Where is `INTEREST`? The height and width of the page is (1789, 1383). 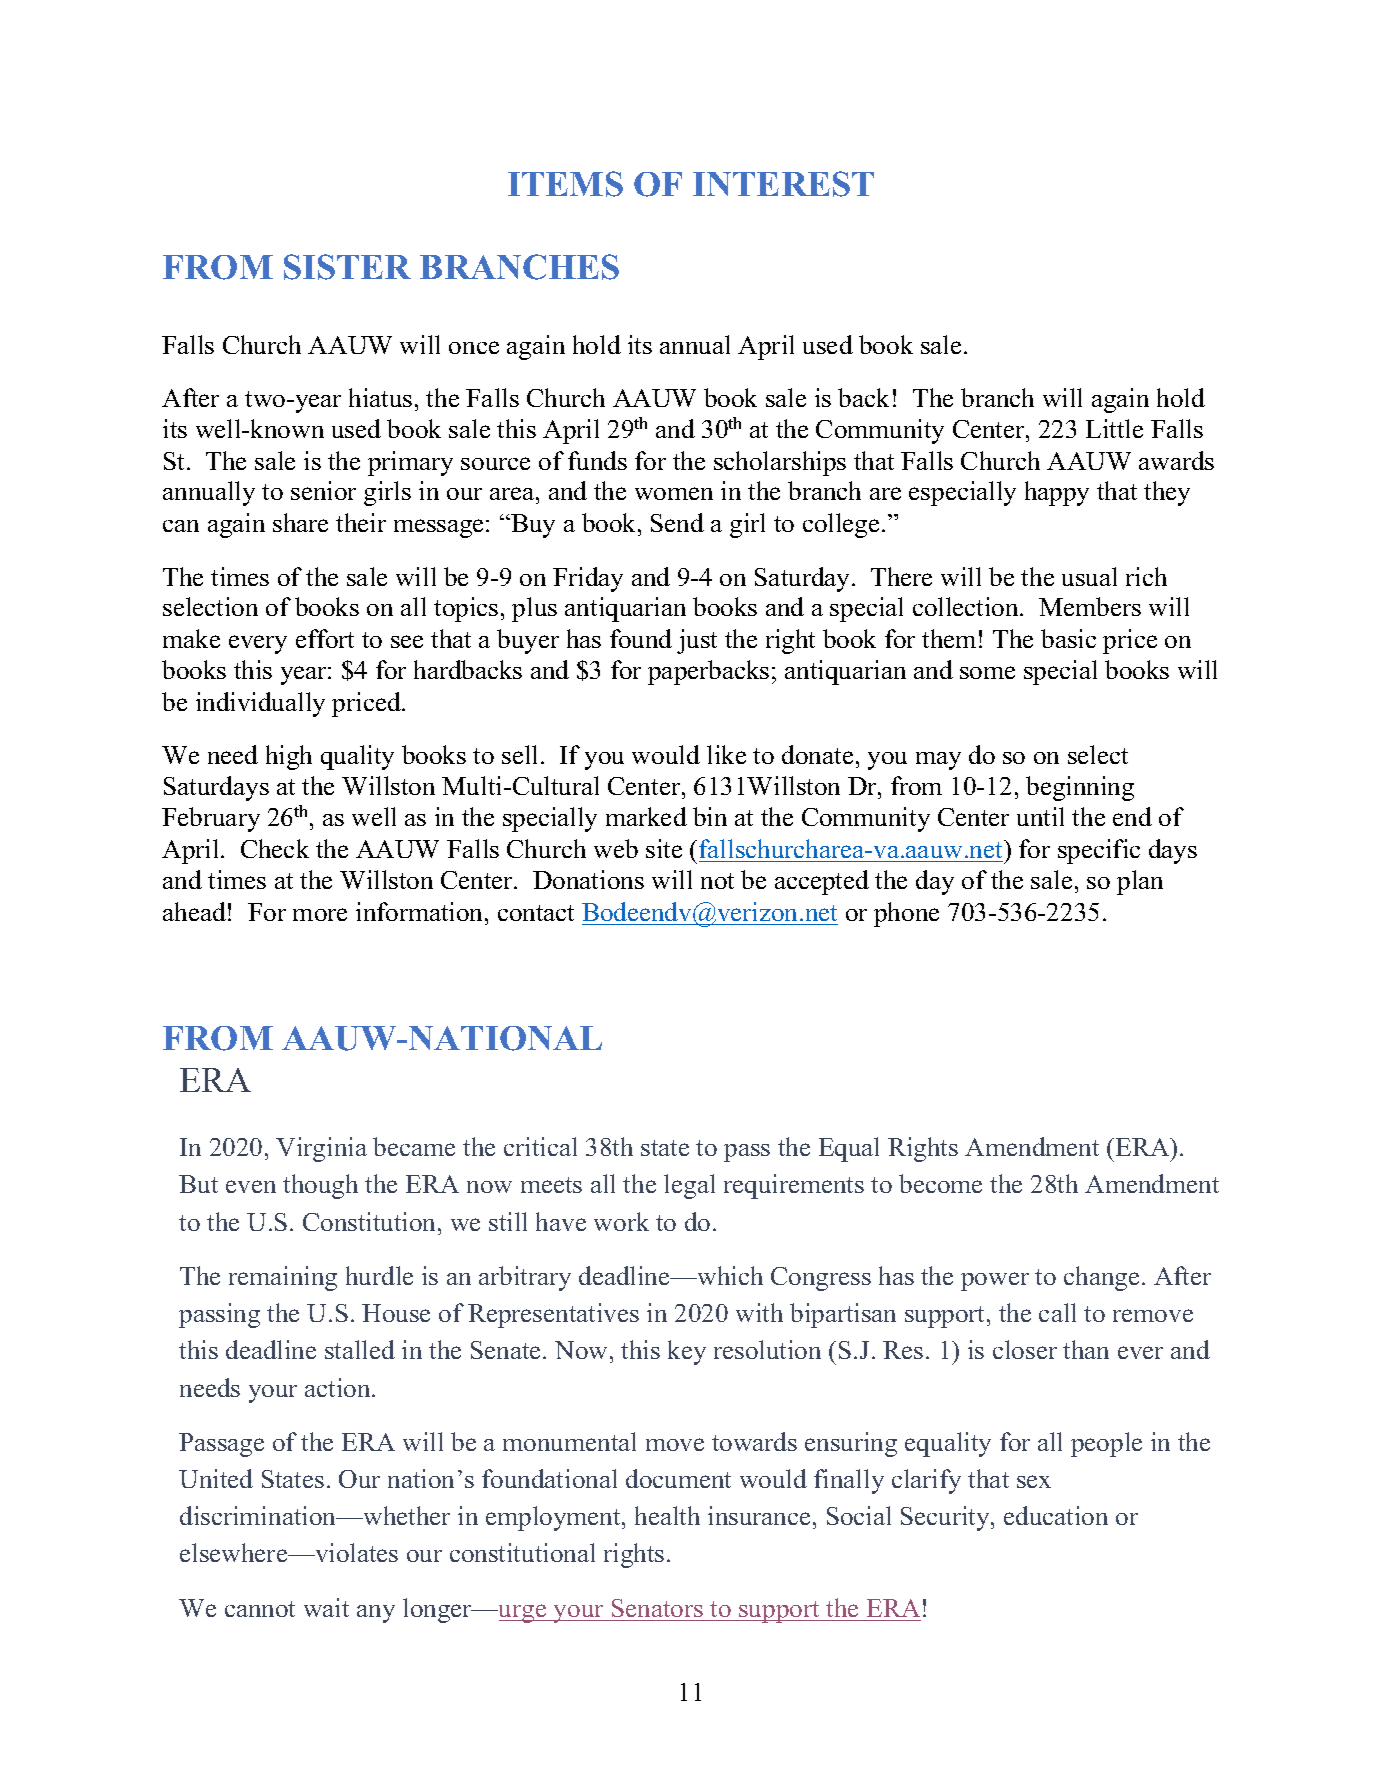 INTEREST is located at coordinates (783, 184).
